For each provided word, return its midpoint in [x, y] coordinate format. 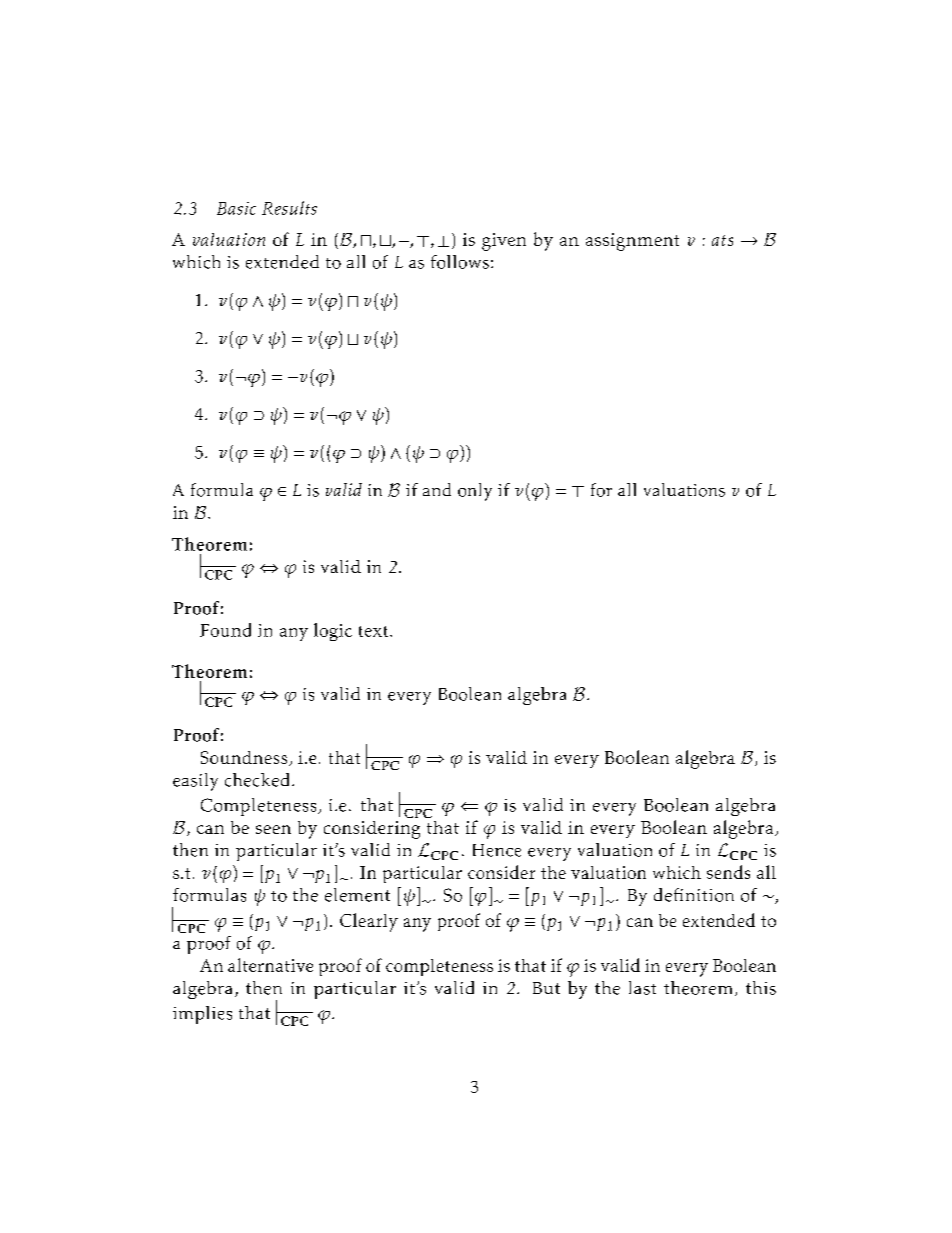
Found [225, 630]
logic [333, 632]
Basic [236, 208]
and [437, 489]
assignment [632, 242]
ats [722, 240]
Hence [497, 850]
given [504, 242]
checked [257, 780]
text [373, 631]
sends [728, 872]
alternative [270, 965]
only [475, 492]
